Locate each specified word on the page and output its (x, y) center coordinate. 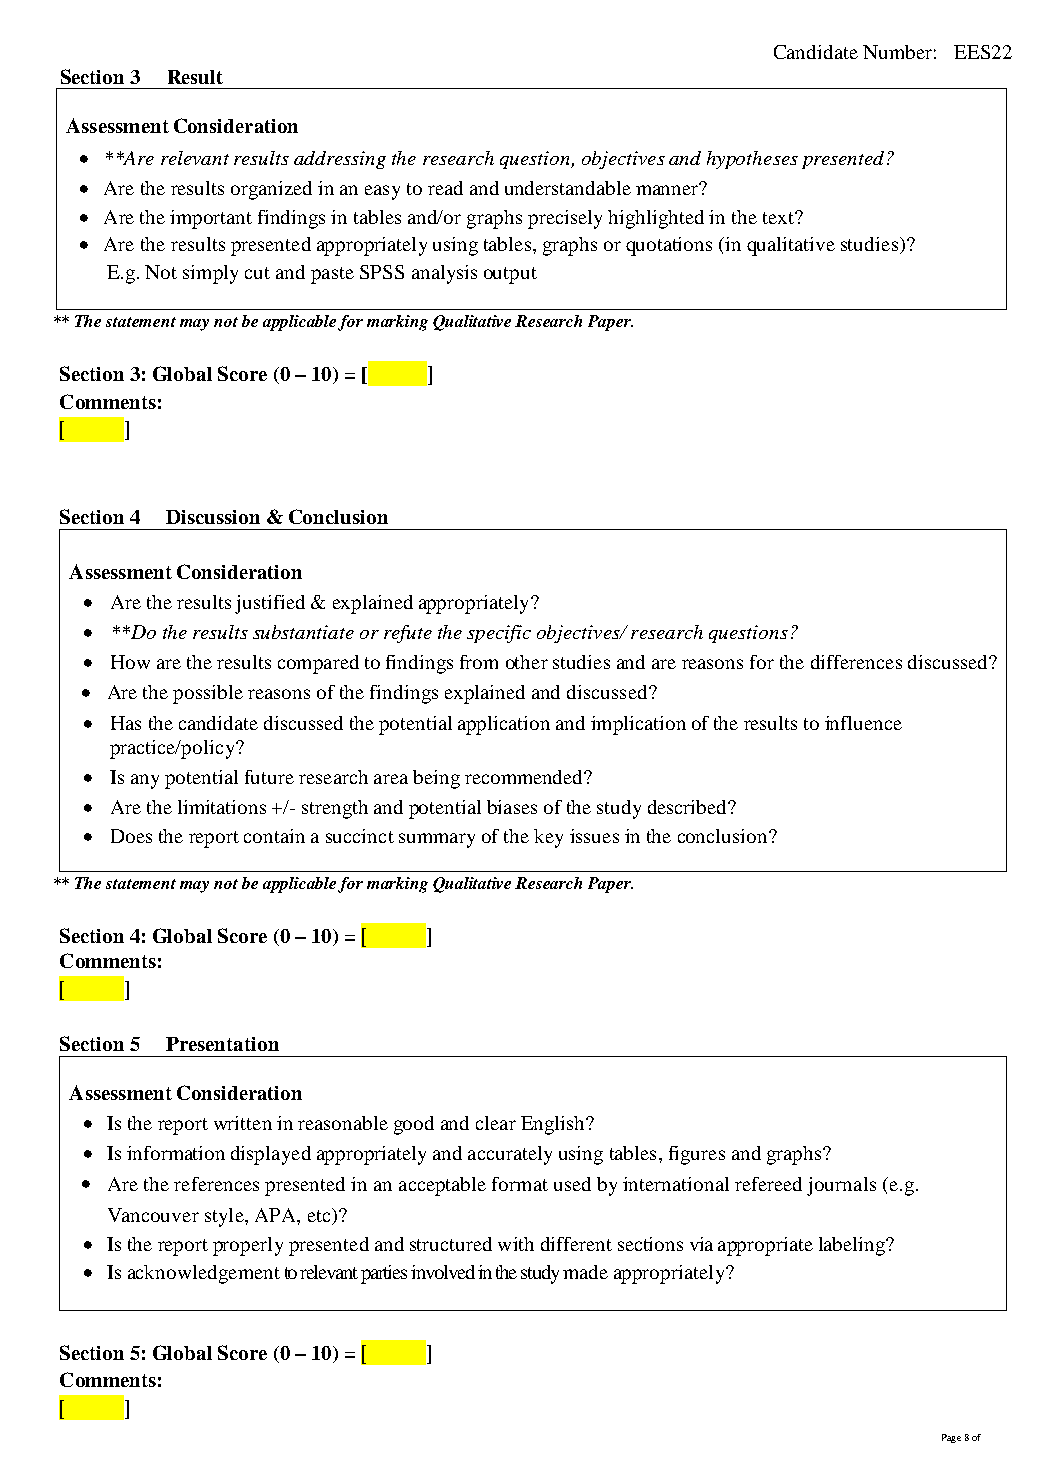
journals (841, 1186)
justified (270, 604)
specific (499, 634)
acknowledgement (204, 1274)
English (554, 1125)
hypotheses (752, 160)
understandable (568, 188)
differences (856, 662)
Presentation (222, 1044)
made (585, 1272)
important (211, 219)
